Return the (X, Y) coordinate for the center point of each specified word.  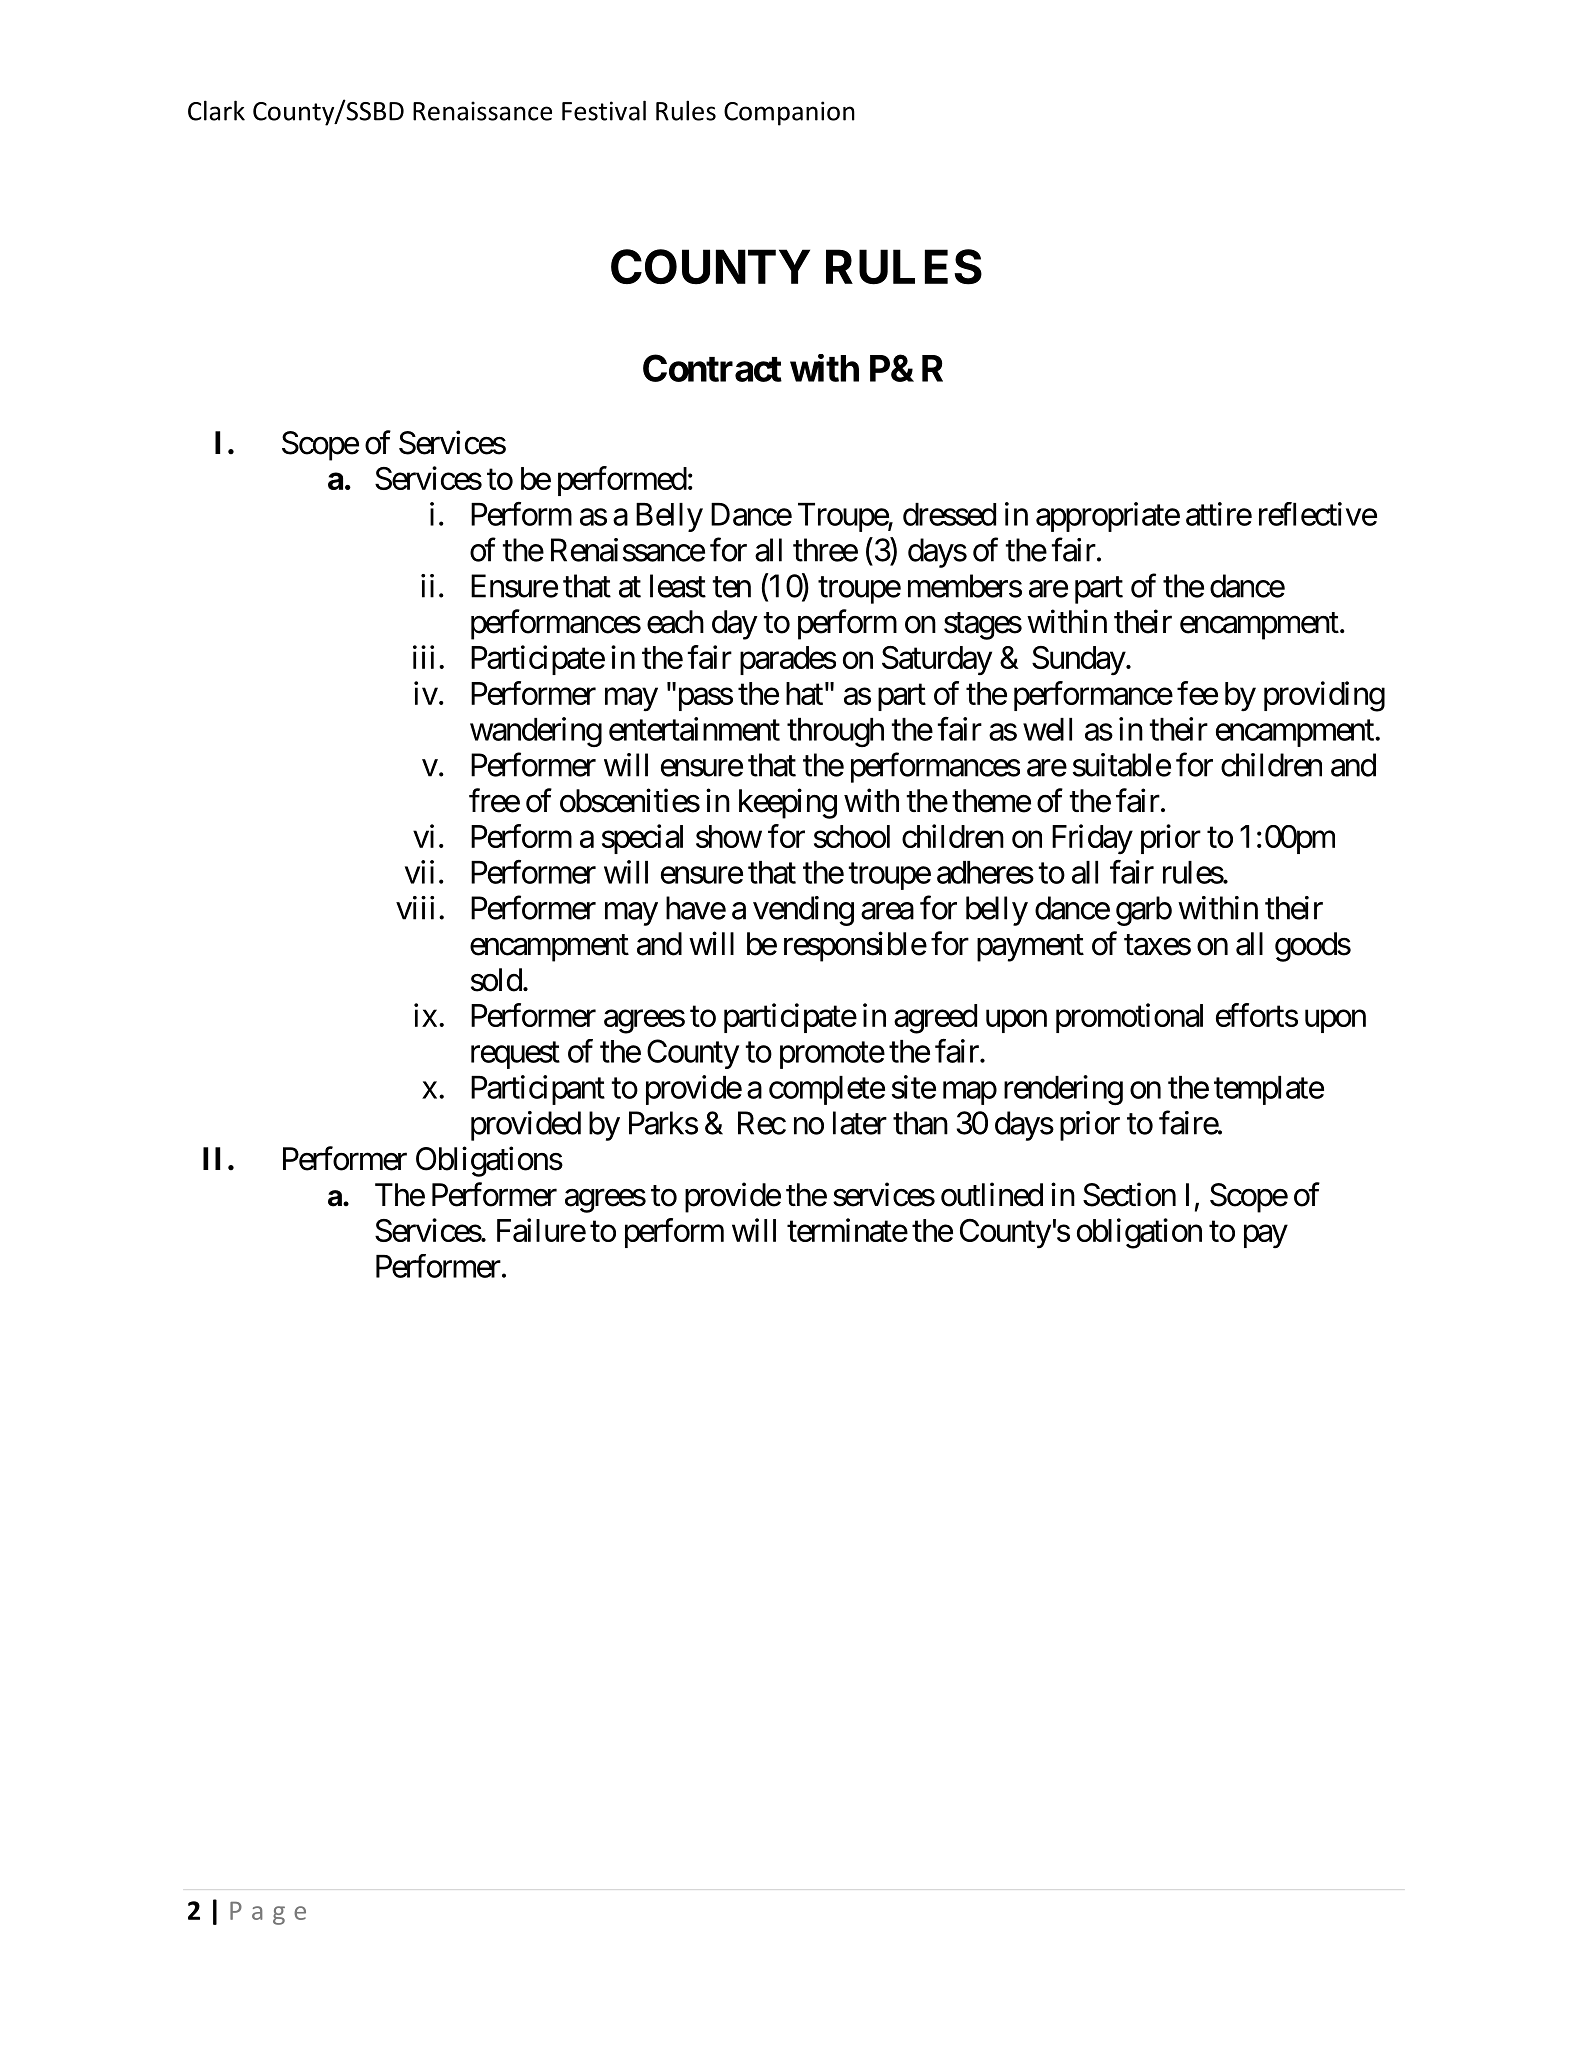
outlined (992, 1194)
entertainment (694, 729)
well (1047, 729)
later (860, 1123)
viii (415, 908)
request (515, 1055)
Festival (604, 110)
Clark (216, 110)
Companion (789, 113)
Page (268, 1913)
